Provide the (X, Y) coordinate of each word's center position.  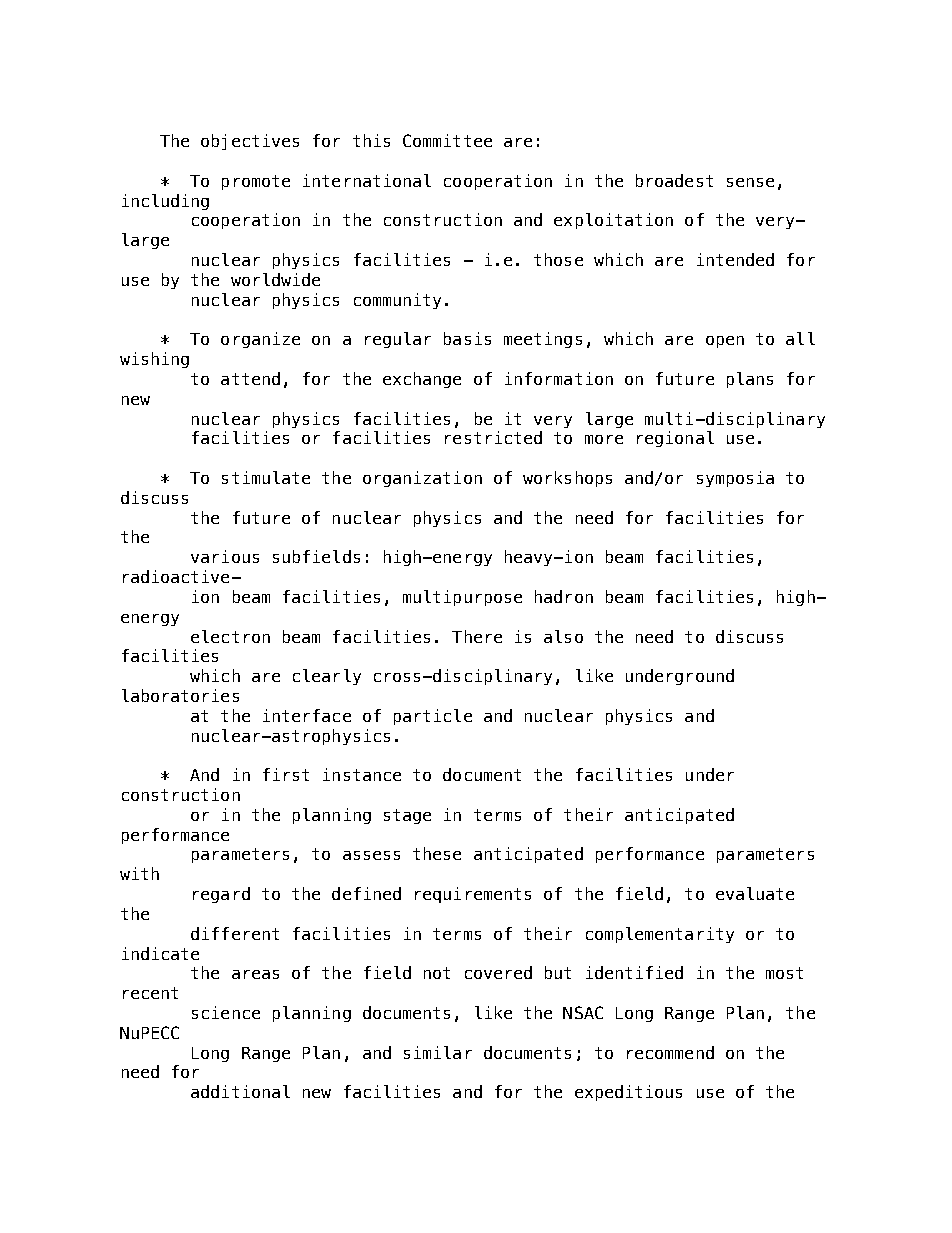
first (286, 774)
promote (256, 182)
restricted (493, 437)
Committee (447, 140)
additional (240, 1091)
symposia (735, 479)
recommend (670, 1052)
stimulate (266, 477)
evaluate (755, 893)
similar (438, 1052)
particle (433, 717)
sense (750, 182)
